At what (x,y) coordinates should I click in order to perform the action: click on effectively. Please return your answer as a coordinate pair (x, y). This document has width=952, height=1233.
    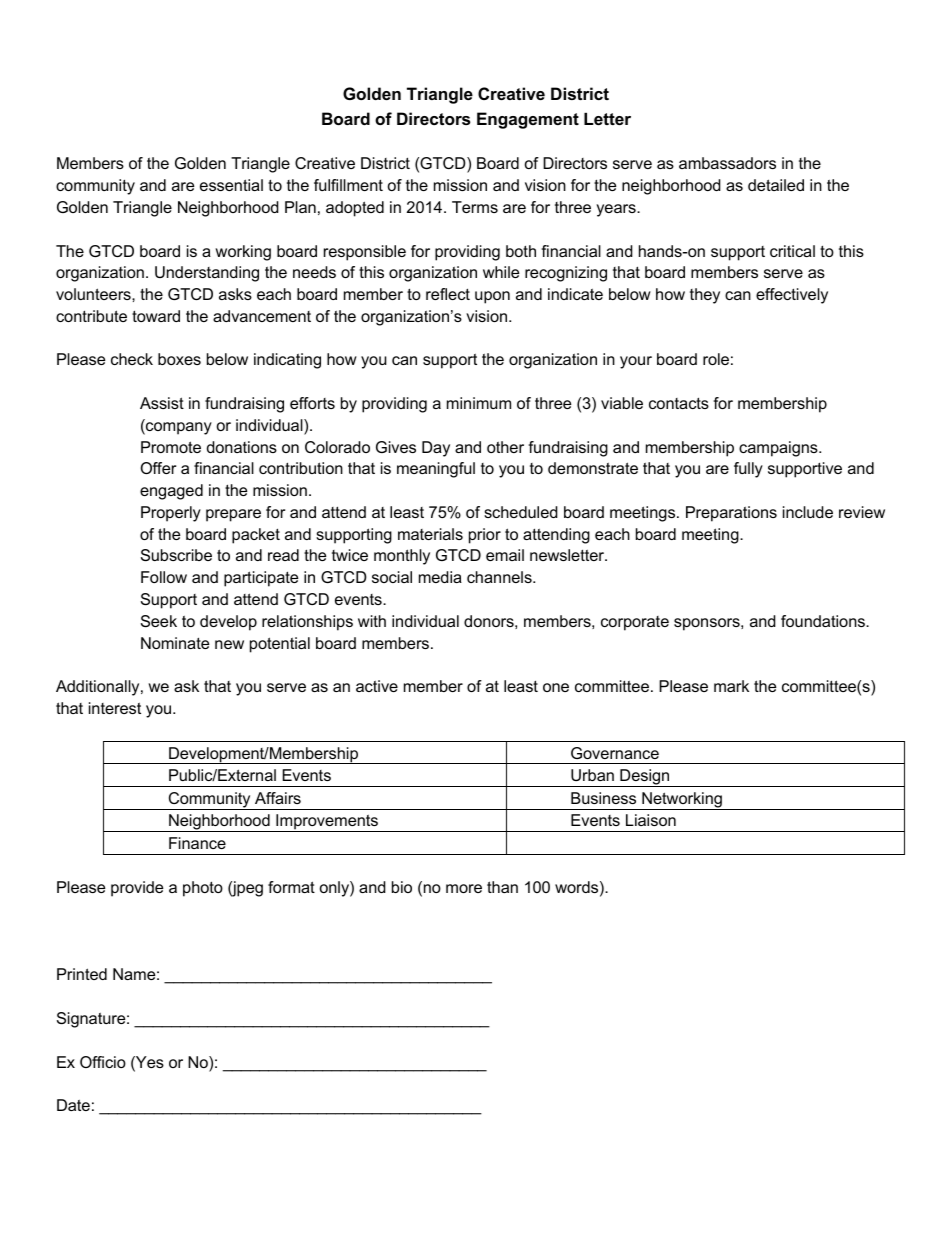
    Looking at the image, I should click on (792, 296).
